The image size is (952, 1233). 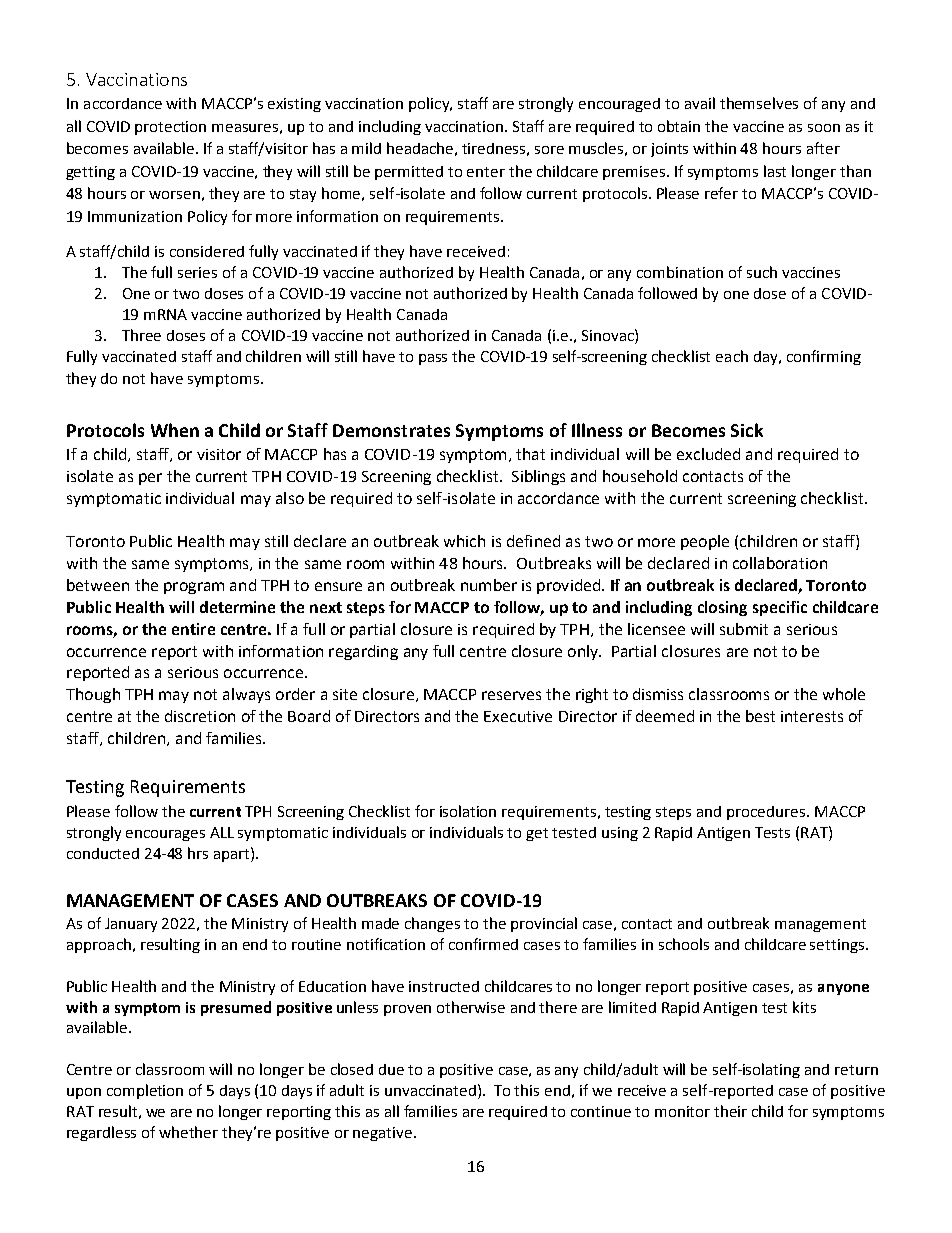 What do you see at coordinates (170, 128) in the screenshot?
I see `protection` at bounding box center [170, 128].
